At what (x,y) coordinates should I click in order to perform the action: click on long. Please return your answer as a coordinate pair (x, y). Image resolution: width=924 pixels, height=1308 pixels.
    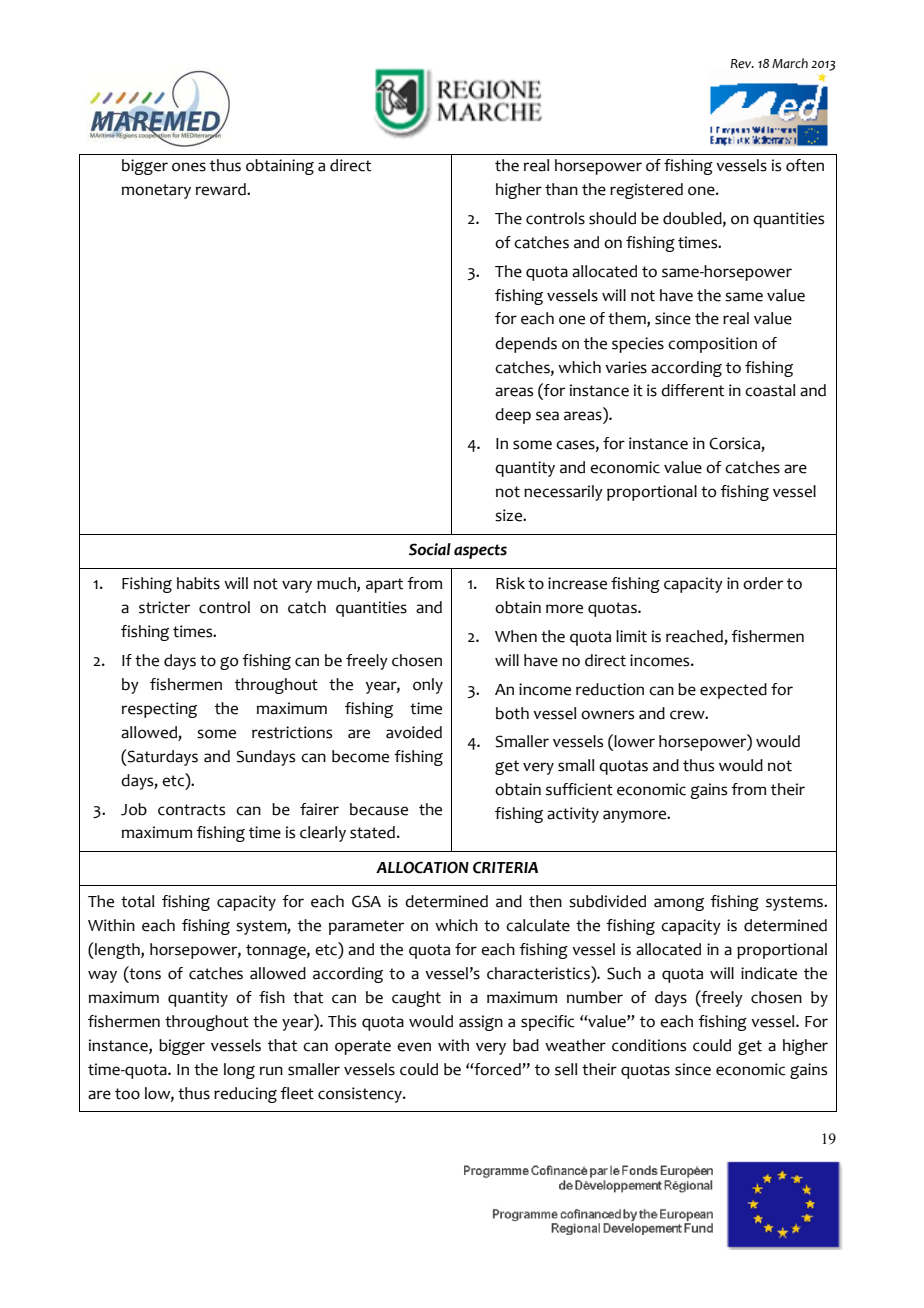
    Looking at the image, I should click on (239, 1071).
